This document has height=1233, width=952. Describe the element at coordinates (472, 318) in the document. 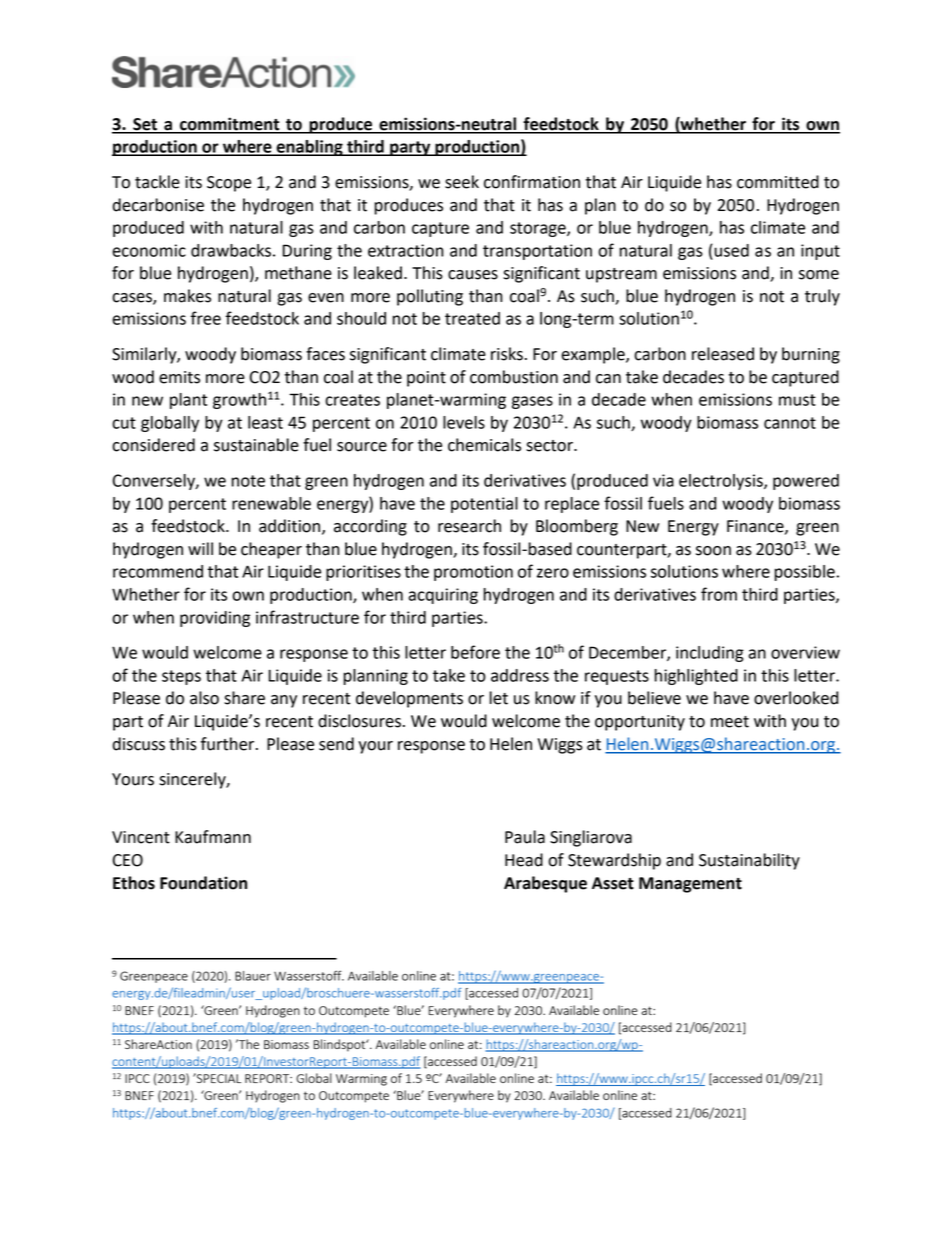

I see `treated` at that location.
